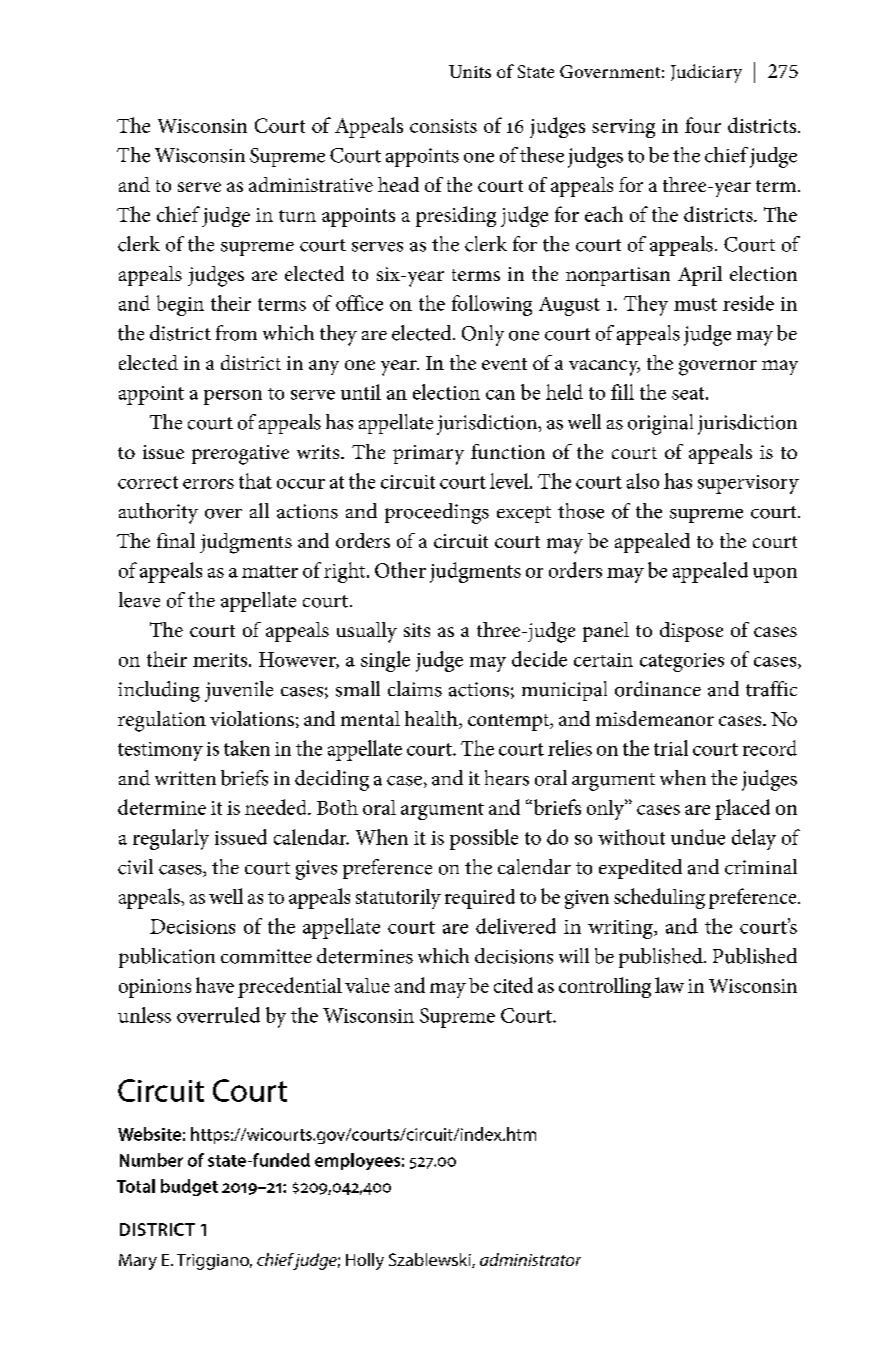 The image size is (896, 1364). What do you see at coordinates (703, 125) in the image?
I see `four` at bounding box center [703, 125].
